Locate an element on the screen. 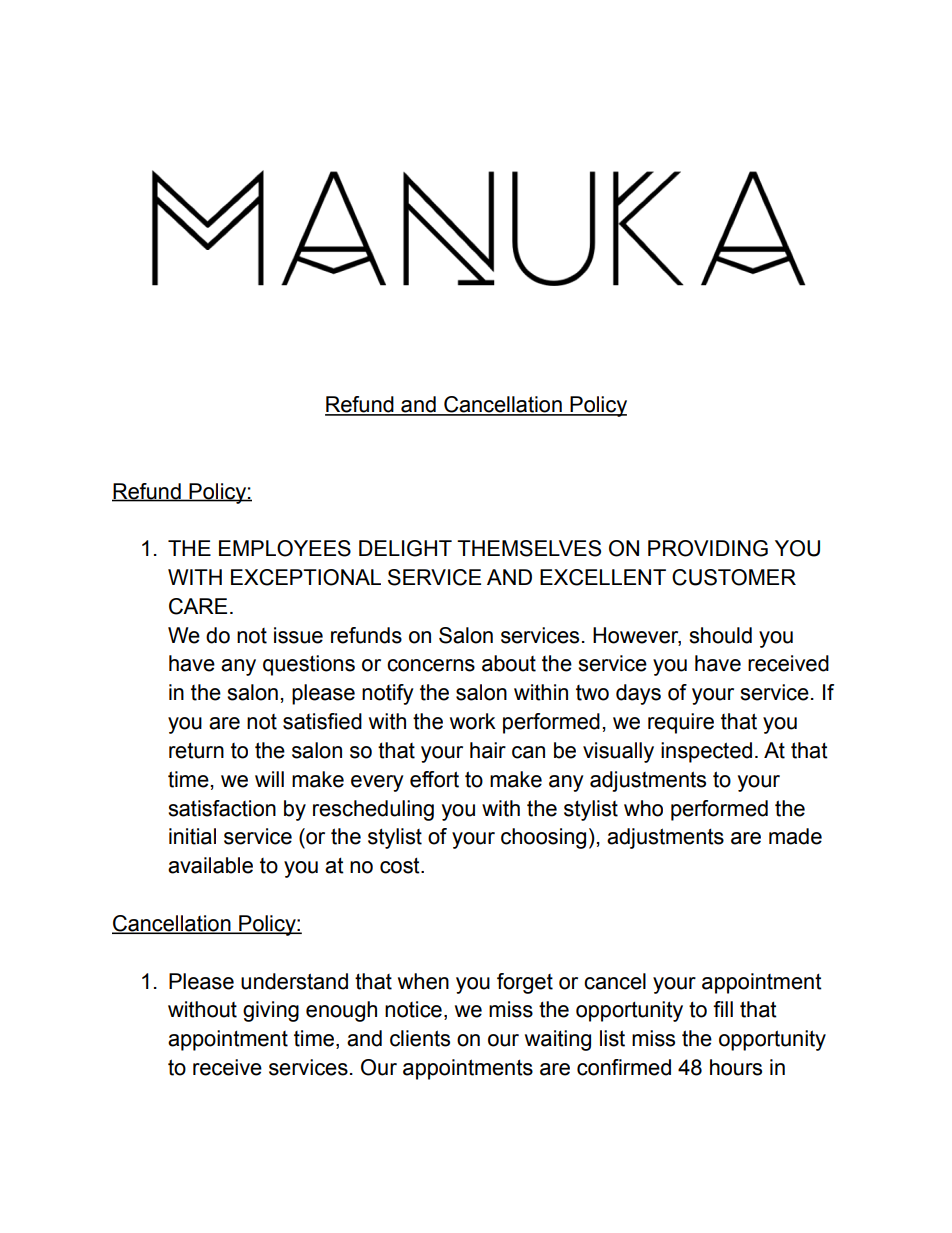  THEMSELVES is located at coordinates (529, 548).
